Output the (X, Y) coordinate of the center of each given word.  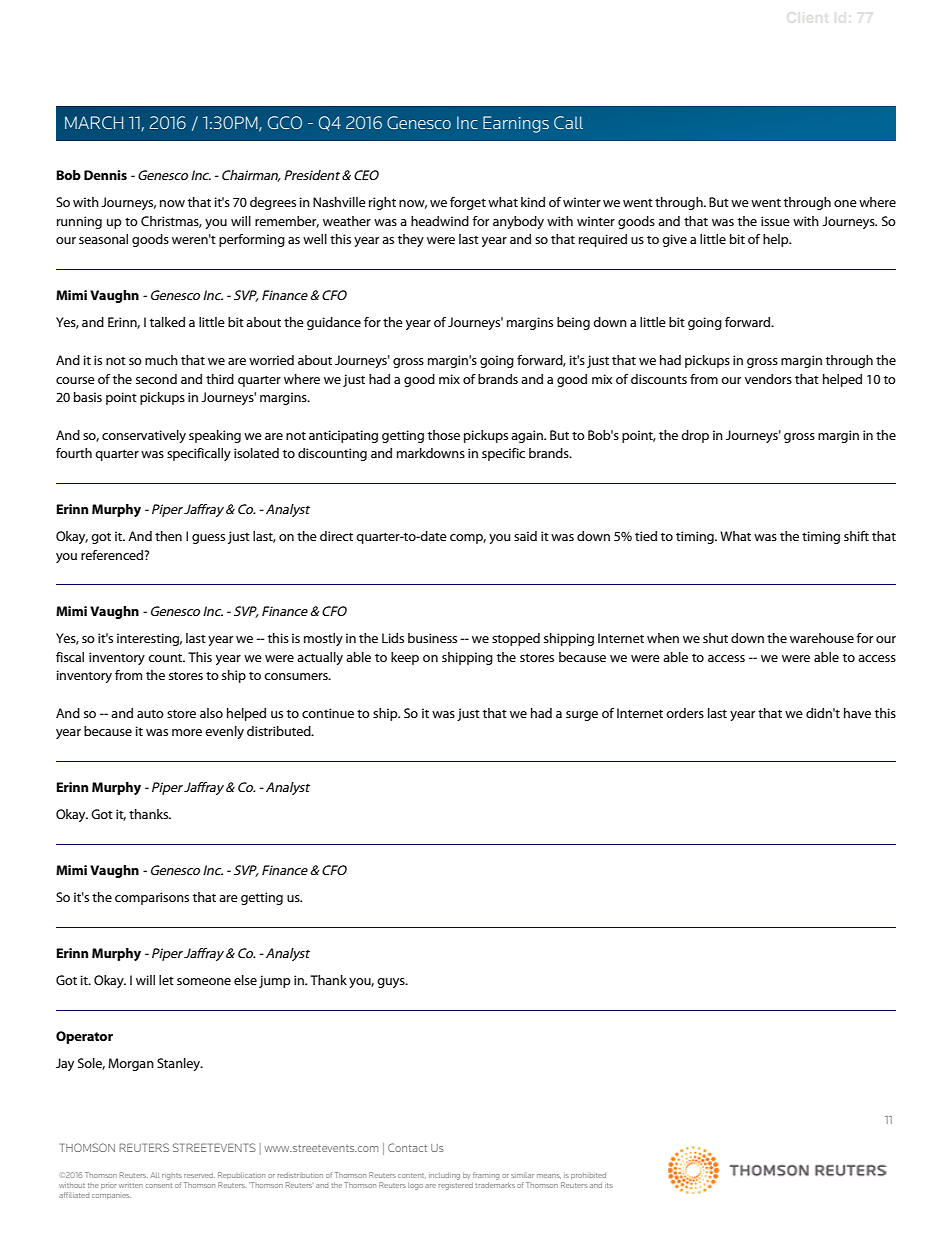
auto (150, 713)
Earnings (516, 124)
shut (715, 638)
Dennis (105, 175)
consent (159, 1185)
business (432, 638)
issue (775, 221)
